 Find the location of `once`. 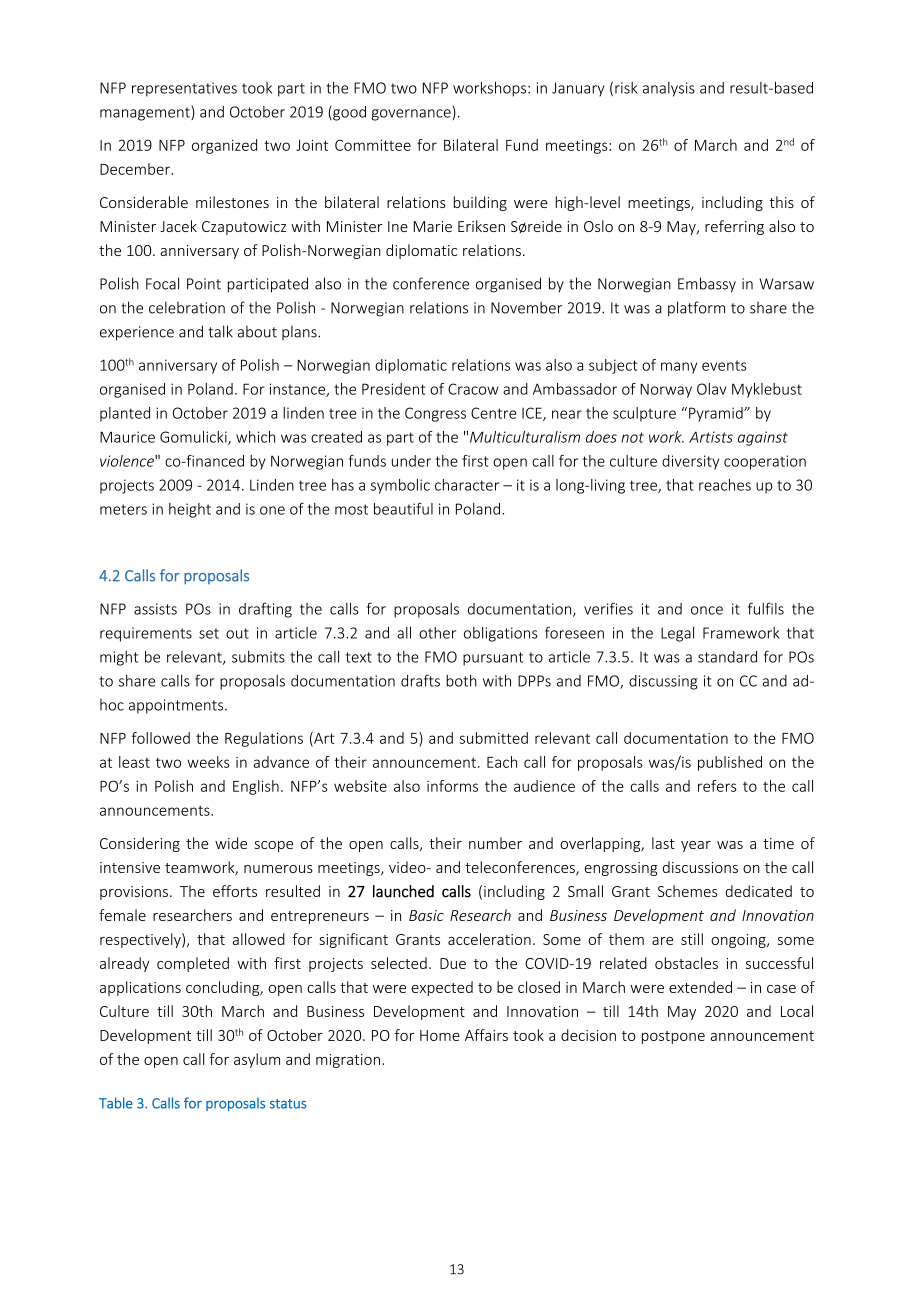

once is located at coordinates (707, 610).
